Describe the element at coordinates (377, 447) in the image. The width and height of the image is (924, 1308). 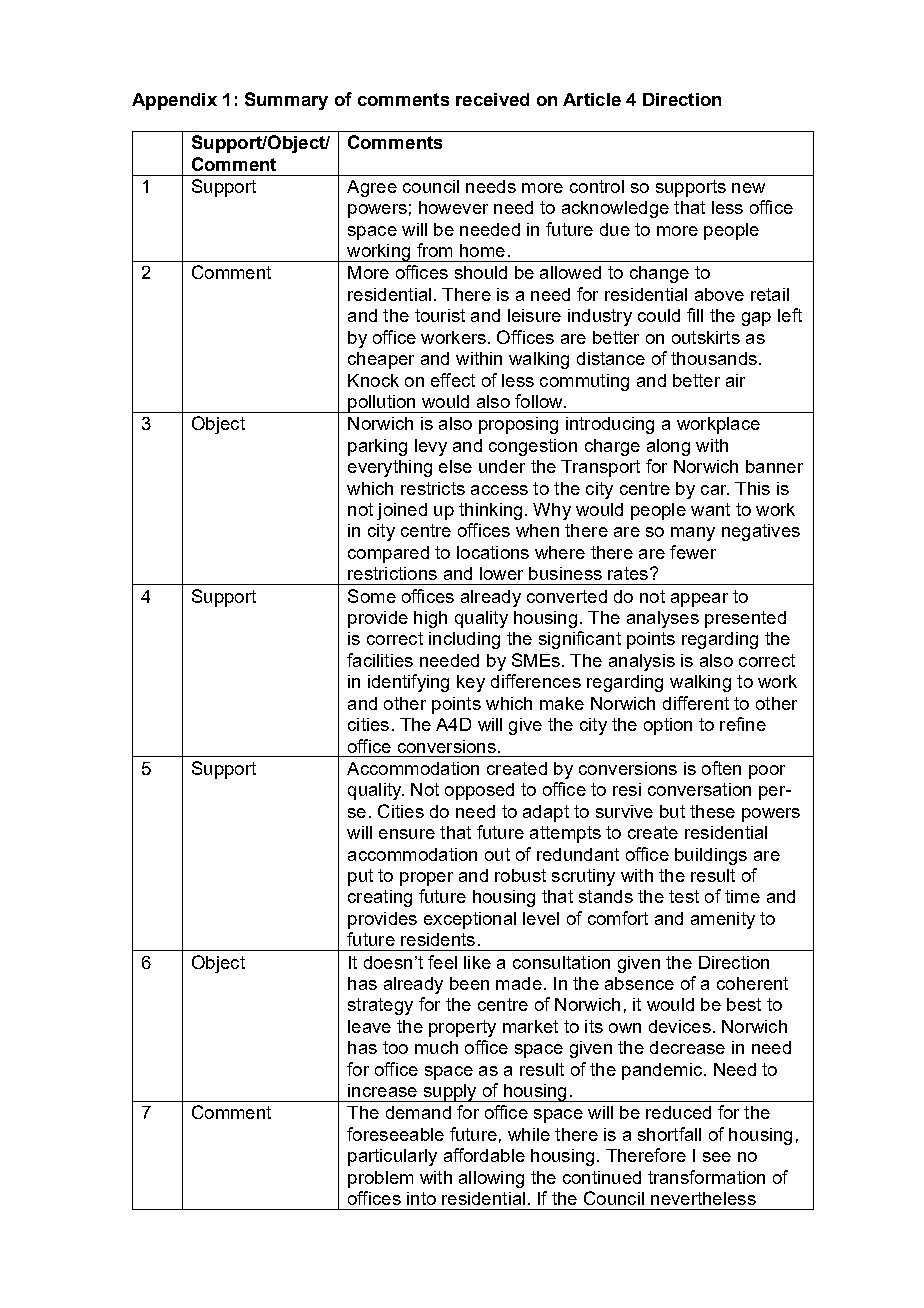
I see `parking` at that location.
